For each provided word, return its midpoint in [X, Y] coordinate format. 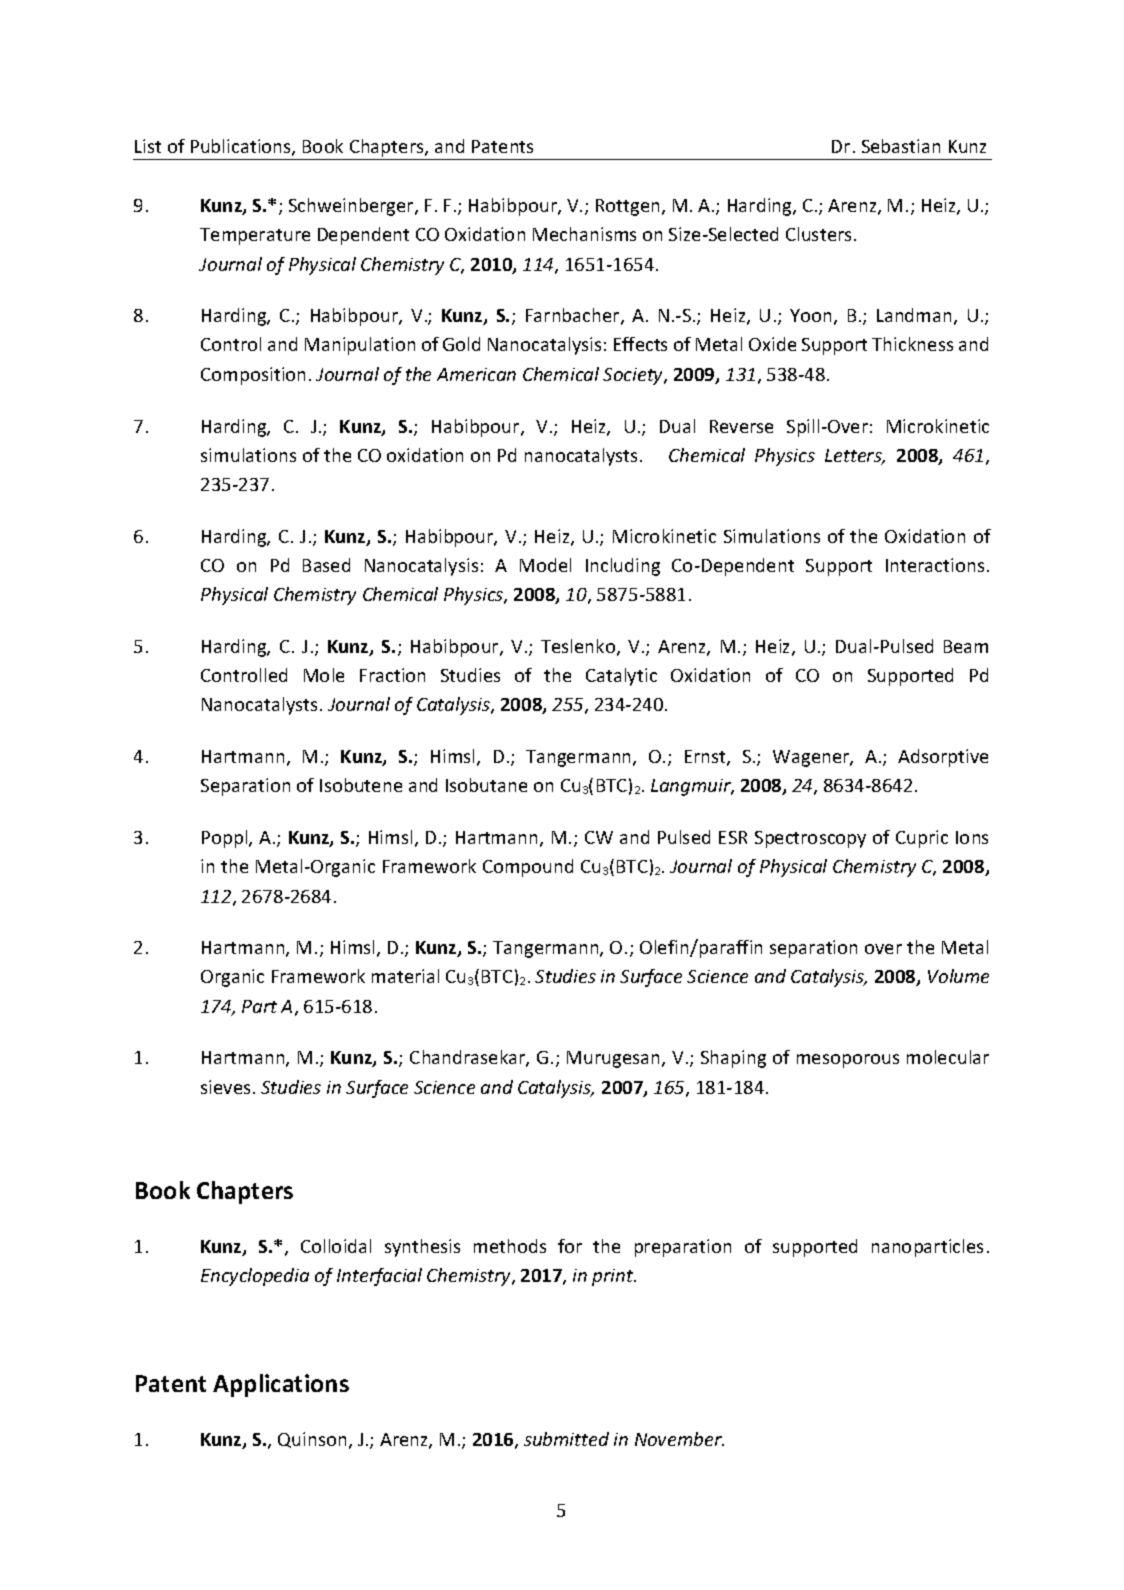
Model [545, 565]
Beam [966, 646]
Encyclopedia [255, 1277]
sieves [225, 1087]
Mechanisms [584, 234]
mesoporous [848, 1061]
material [405, 976]
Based [326, 565]
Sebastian [901, 146]
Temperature [255, 236]
